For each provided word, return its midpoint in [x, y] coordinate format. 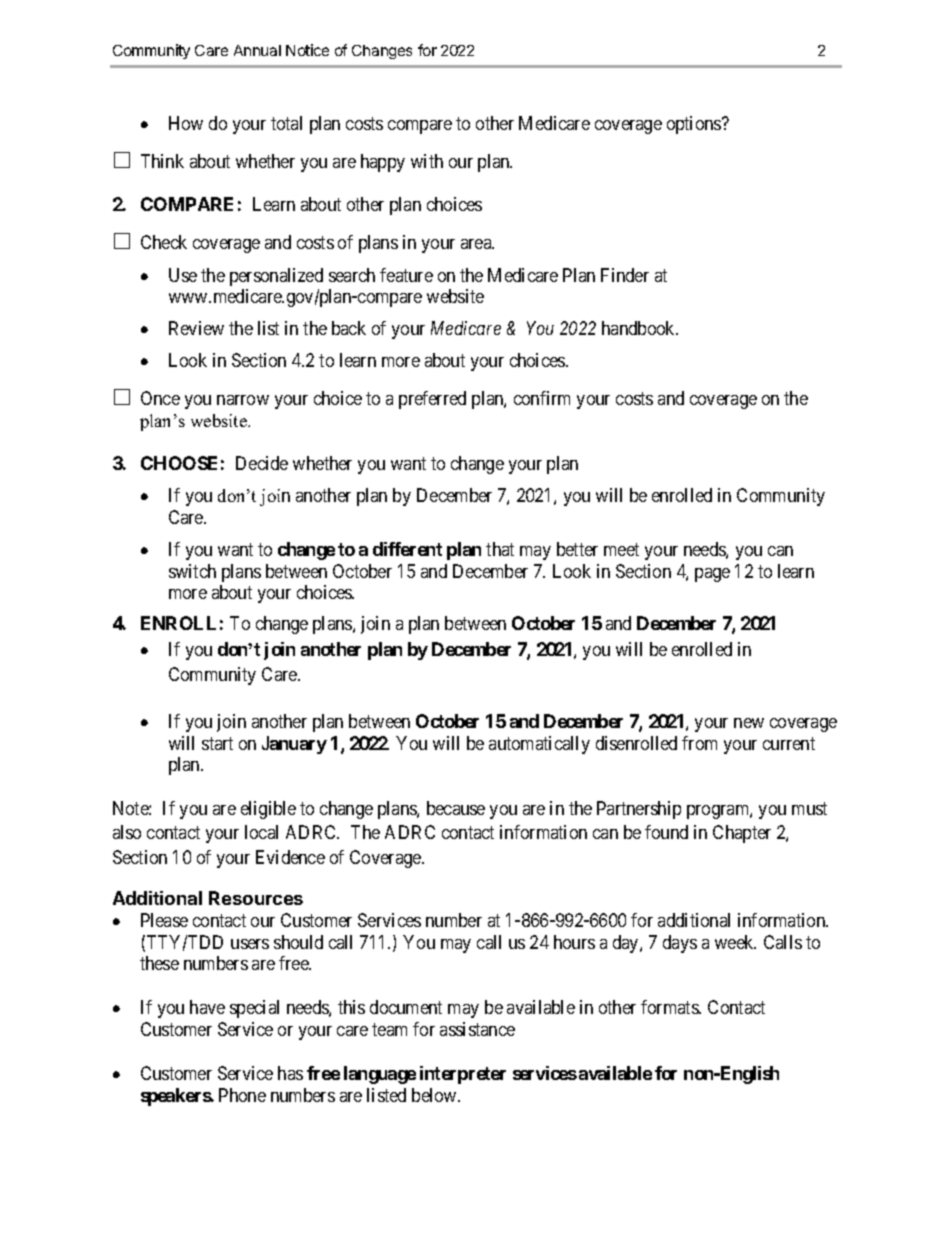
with [427, 161]
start [217, 743]
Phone [242, 1095]
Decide [262, 463]
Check [164, 242]
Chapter [742, 834]
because [456, 808]
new [749, 723]
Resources [256, 898]
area [477, 244]
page [712, 575]
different [407, 549]
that [500, 549]
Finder [625, 275]
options [695, 125]
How [186, 123]
